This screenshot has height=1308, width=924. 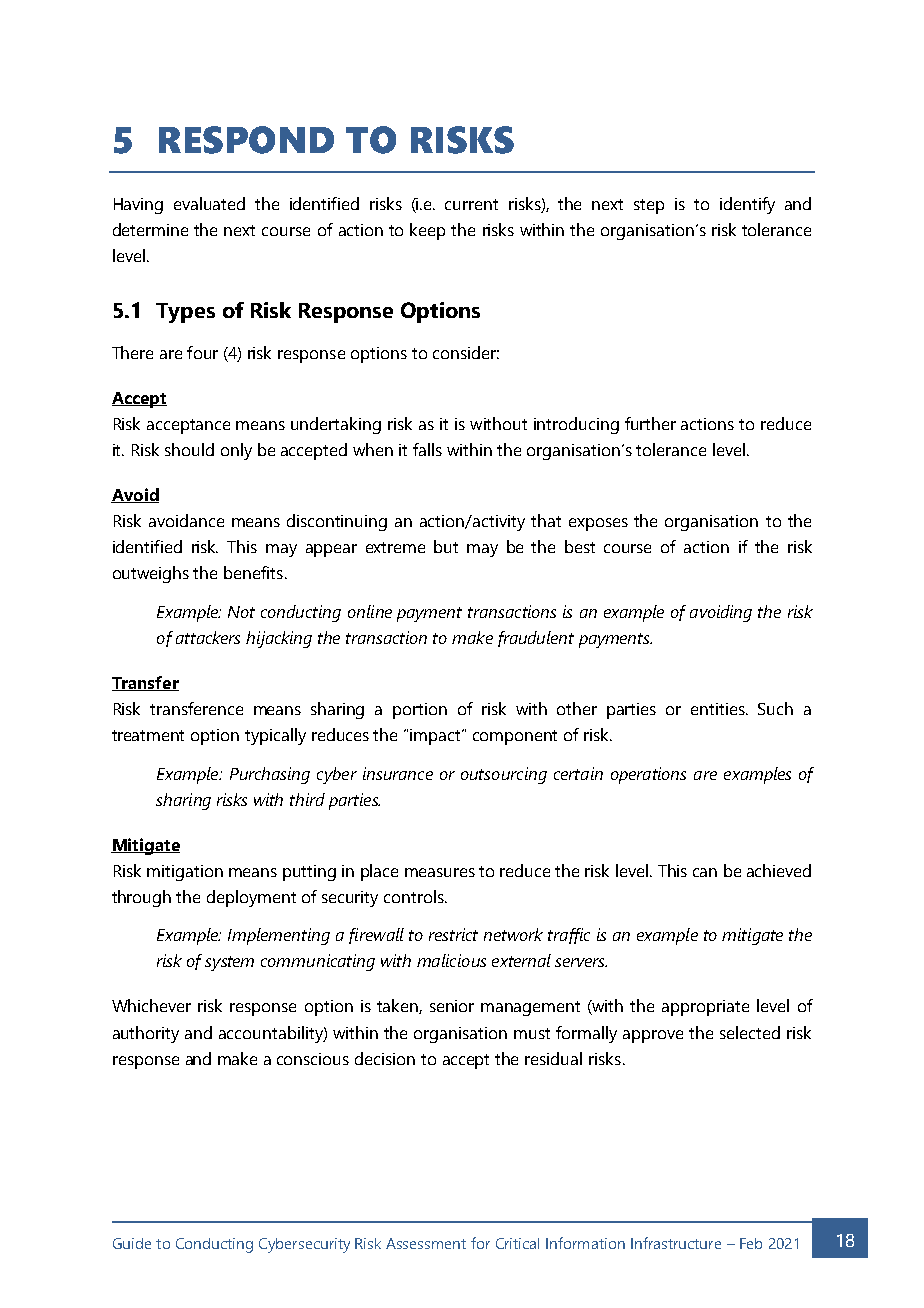 I want to click on measures, so click(x=440, y=872).
